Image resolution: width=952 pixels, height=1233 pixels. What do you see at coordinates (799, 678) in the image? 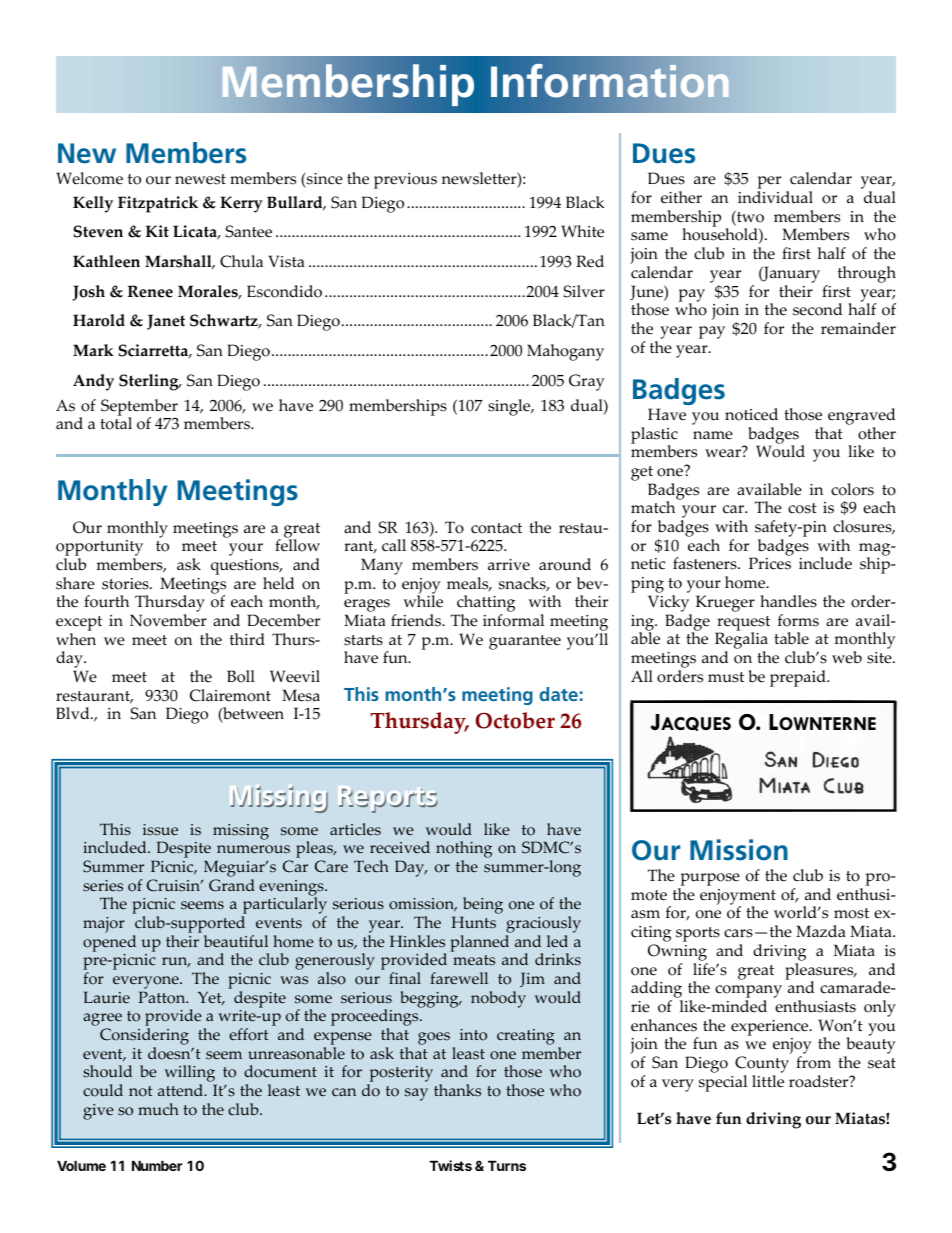
I see `prepaid` at bounding box center [799, 678].
